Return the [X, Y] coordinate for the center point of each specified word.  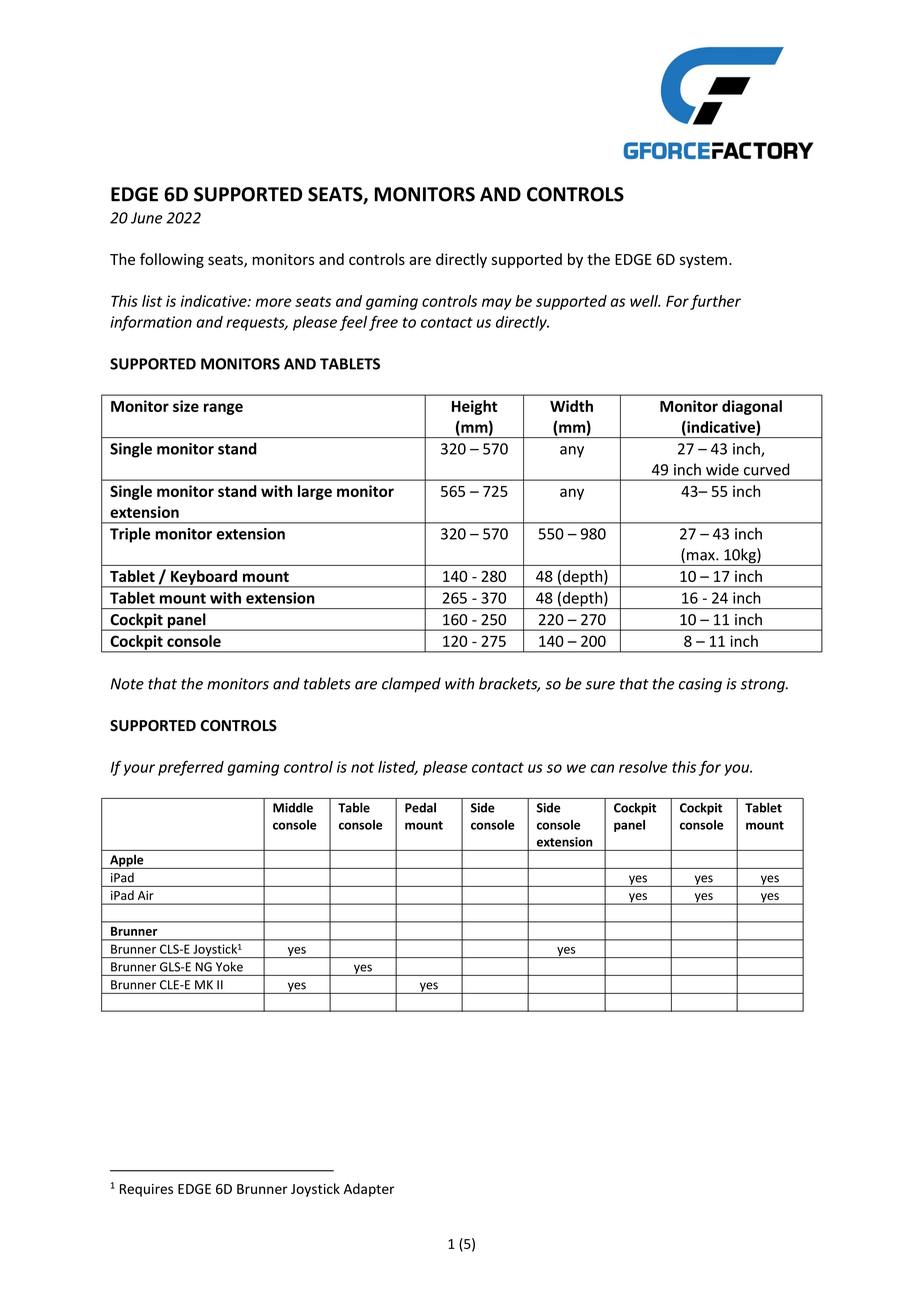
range [223, 409]
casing [700, 685]
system [703, 261]
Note [127, 684]
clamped [411, 685]
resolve [643, 767]
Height [474, 407]
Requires [146, 1190]
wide [722, 469]
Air [145, 895]
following [172, 260]
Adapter [368, 1190]
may [497, 304]
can [602, 768]
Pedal [420, 807]
